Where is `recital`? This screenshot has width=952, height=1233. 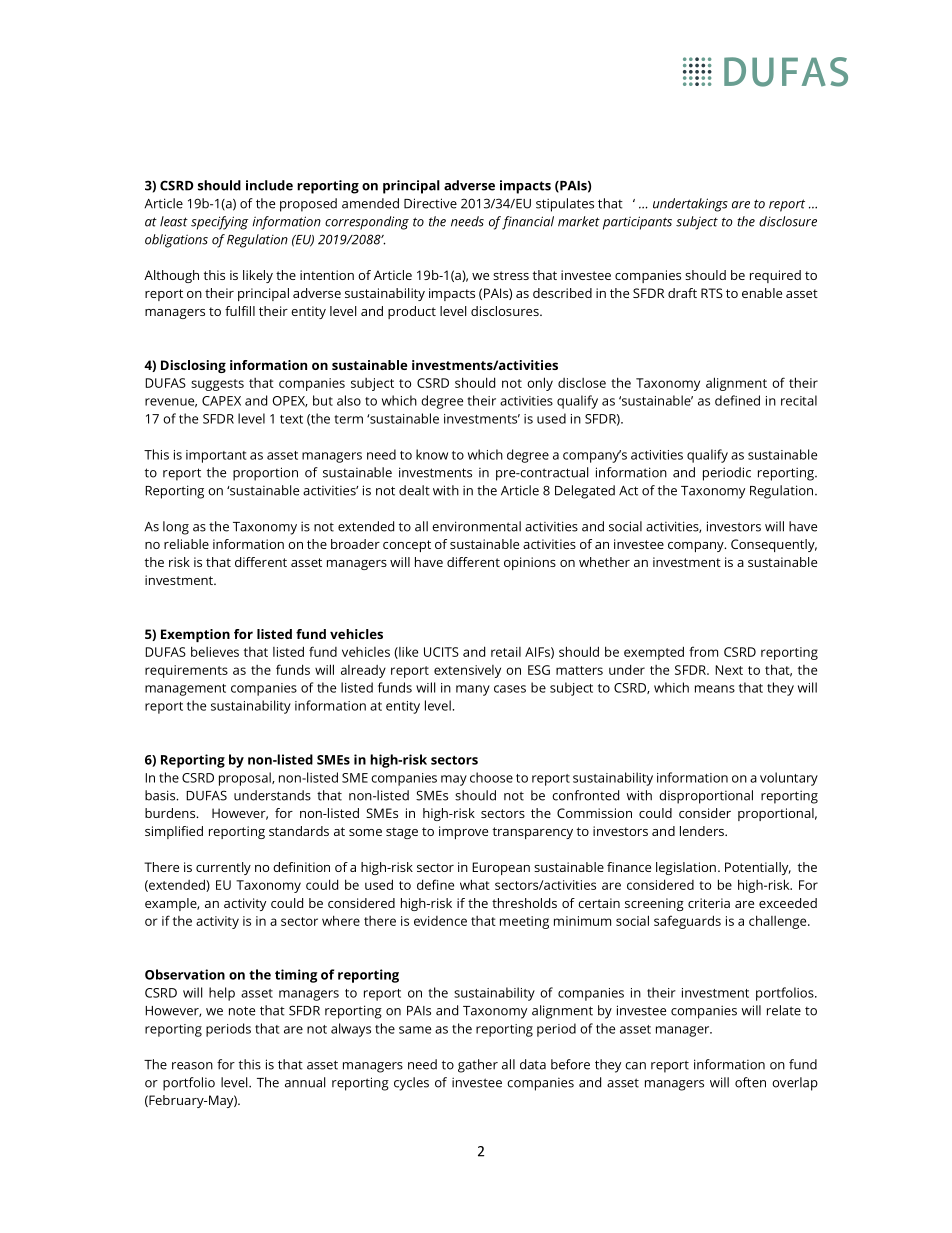
recital is located at coordinates (799, 400).
